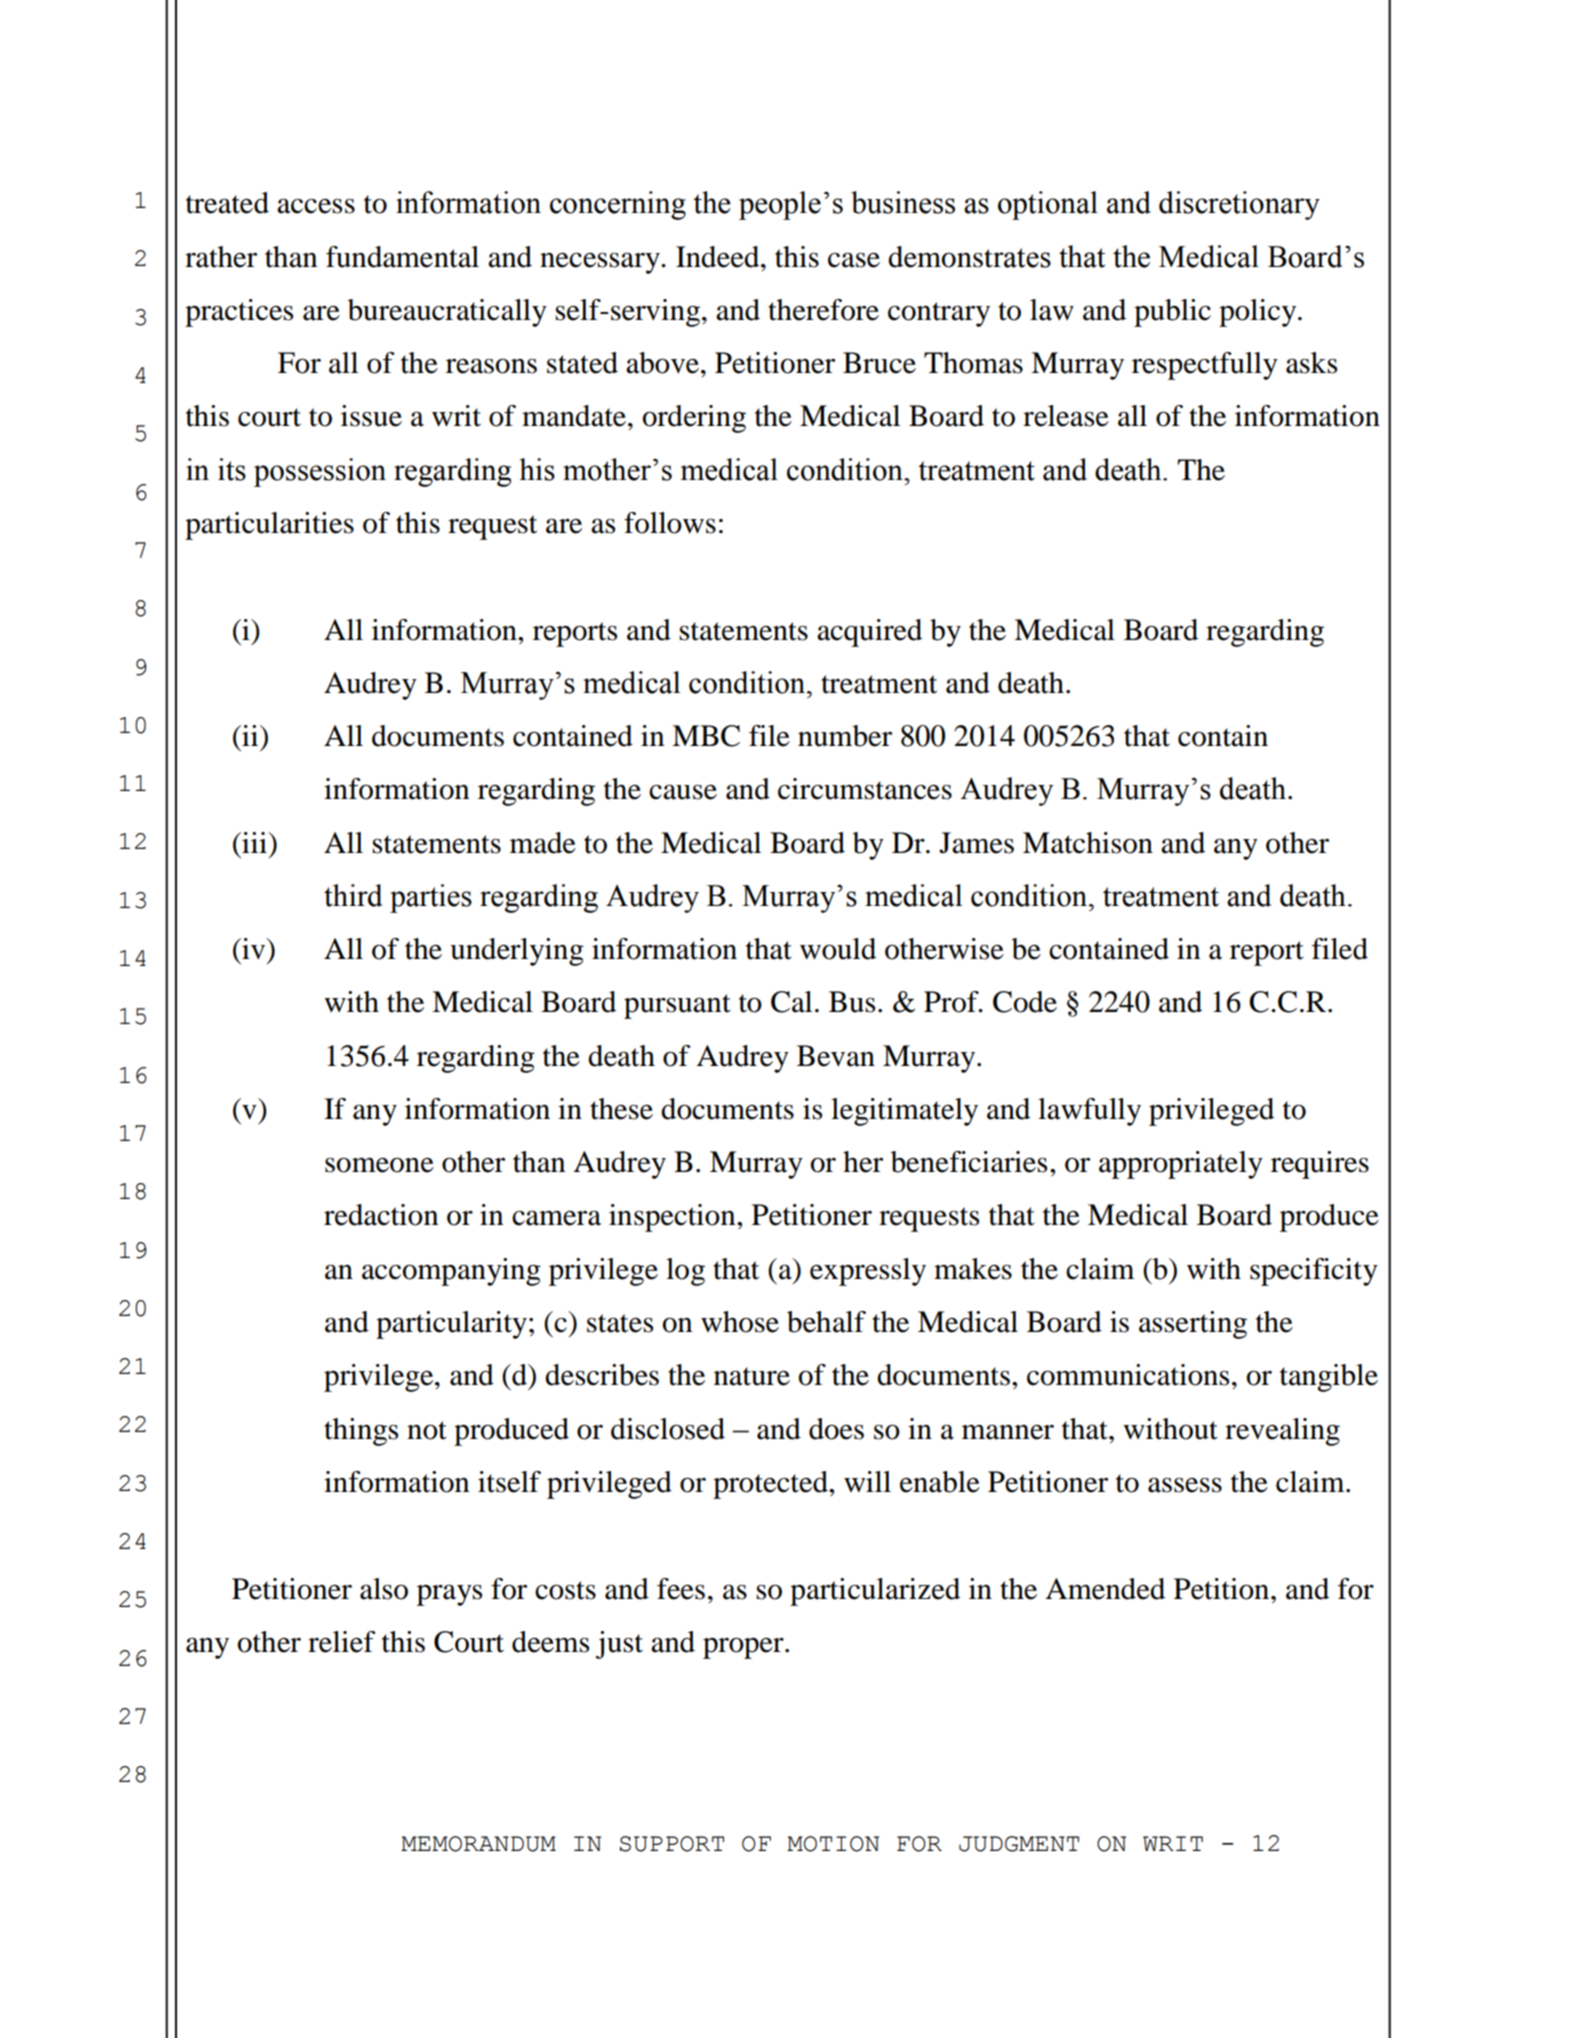 The width and height of the document is (1575, 2038). What do you see at coordinates (1066, 416) in the document?
I see `release` at bounding box center [1066, 416].
